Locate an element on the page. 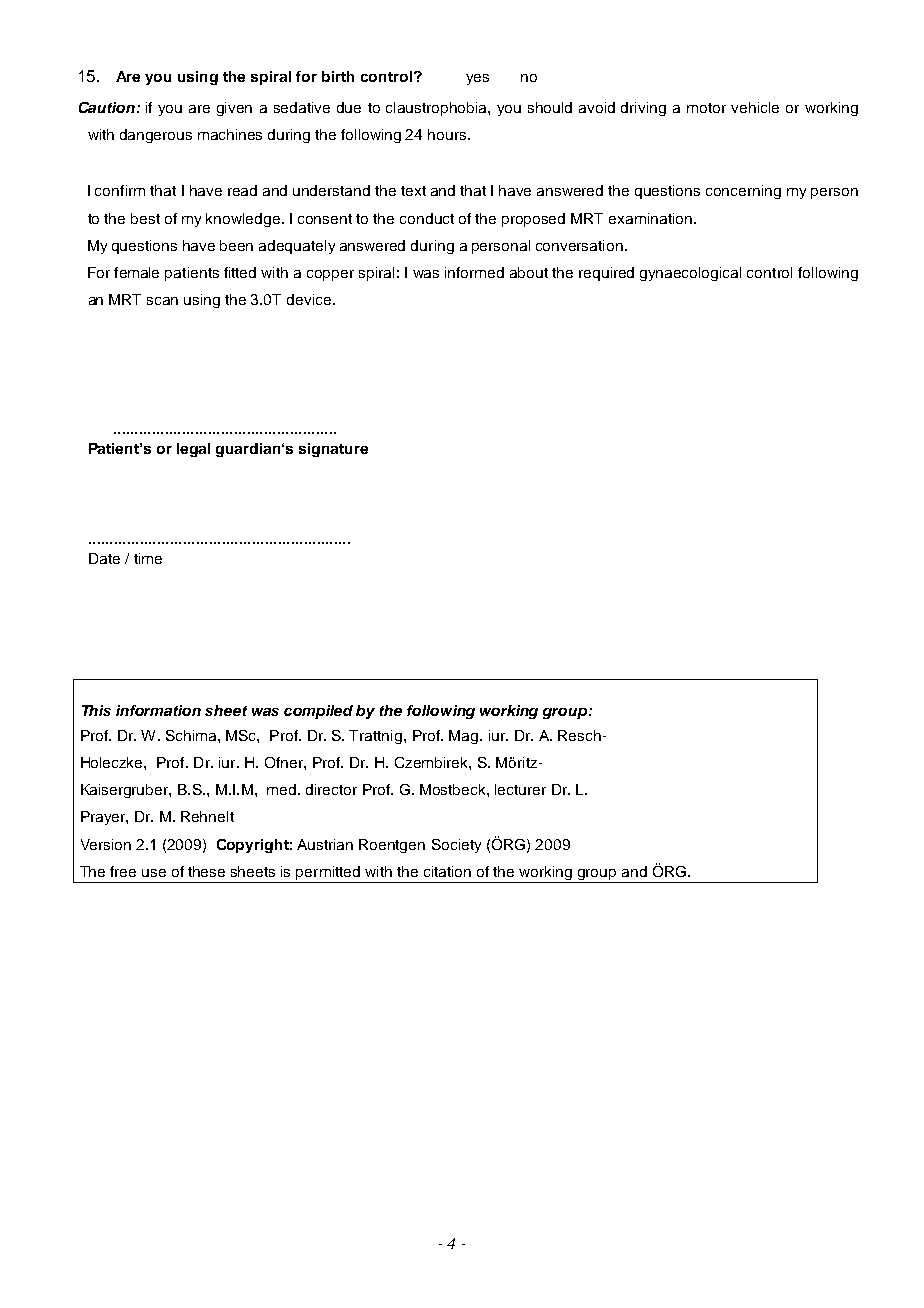  hours is located at coordinates (448, 134).
